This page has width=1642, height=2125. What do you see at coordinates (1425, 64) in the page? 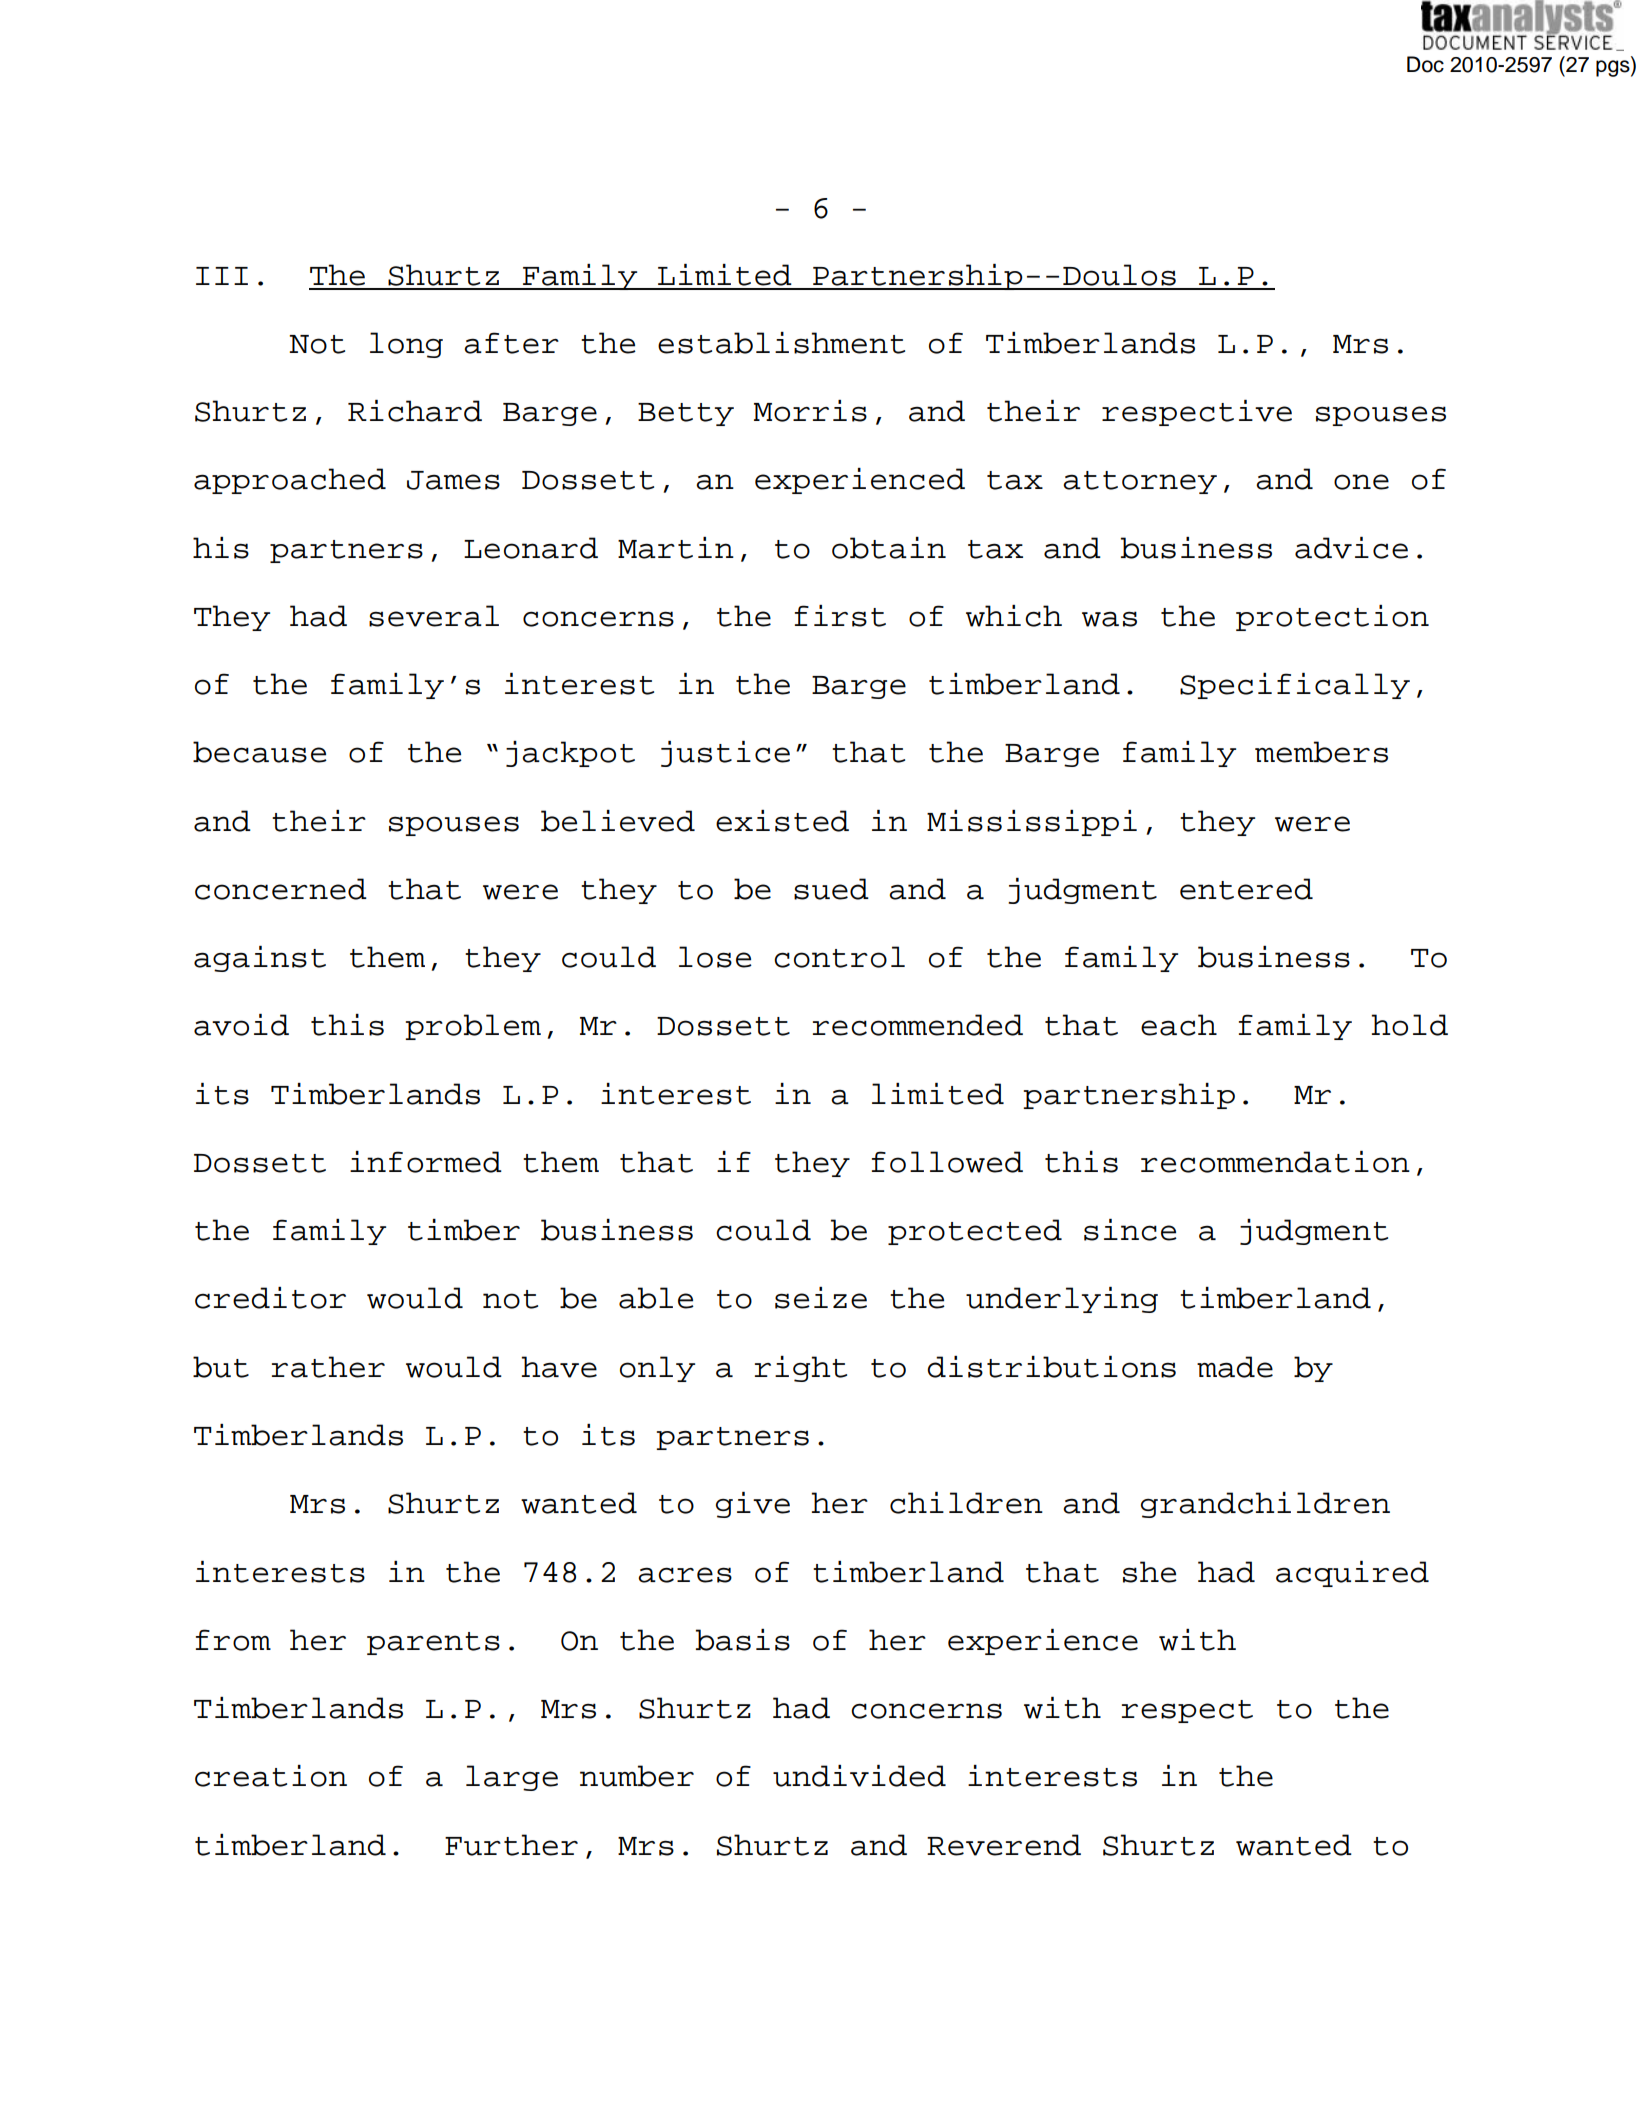
I see `Doc` at bounding box center [1425, 64].
